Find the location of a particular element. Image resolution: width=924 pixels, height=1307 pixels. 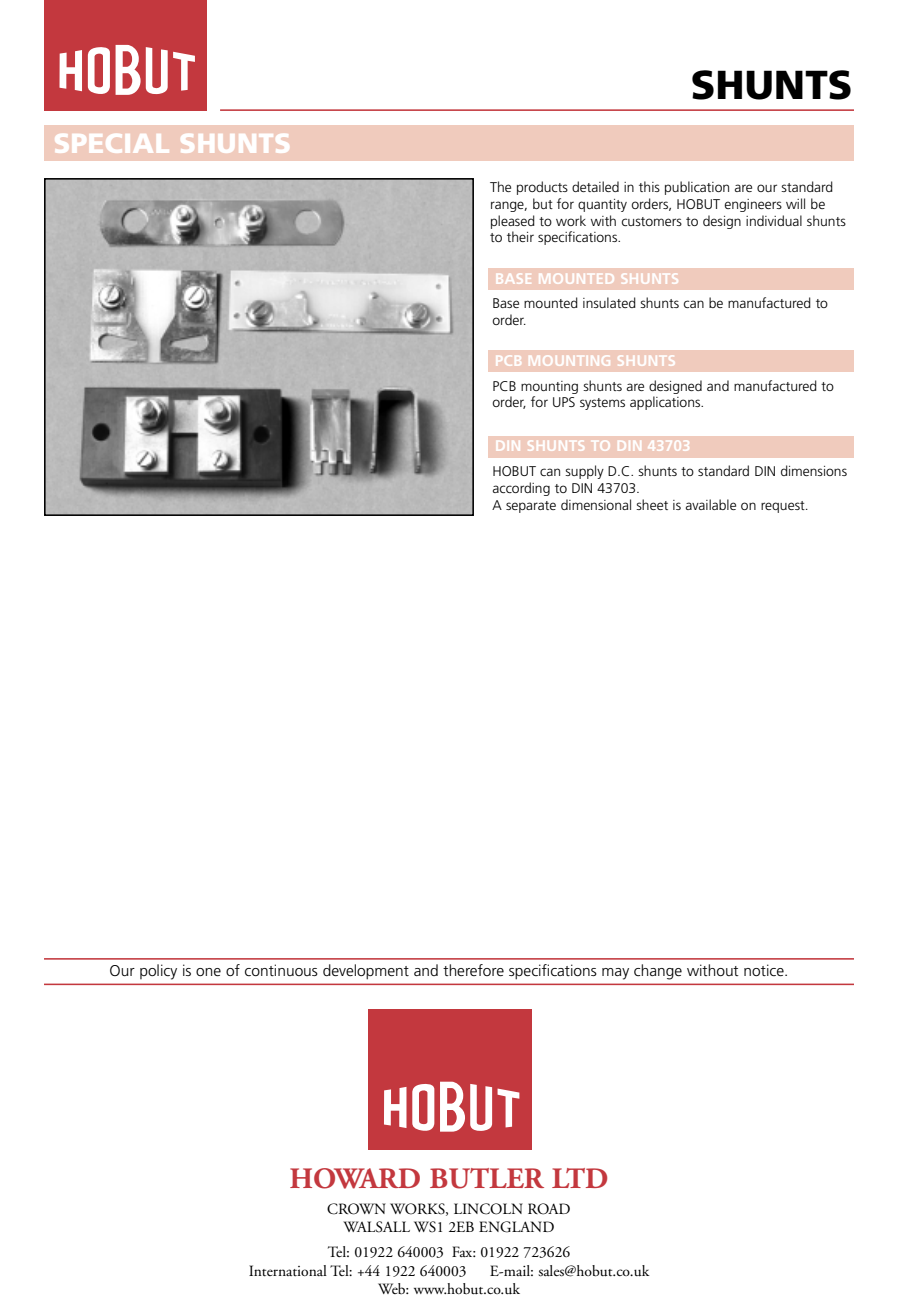

available is located at coordinates (711, 504).
